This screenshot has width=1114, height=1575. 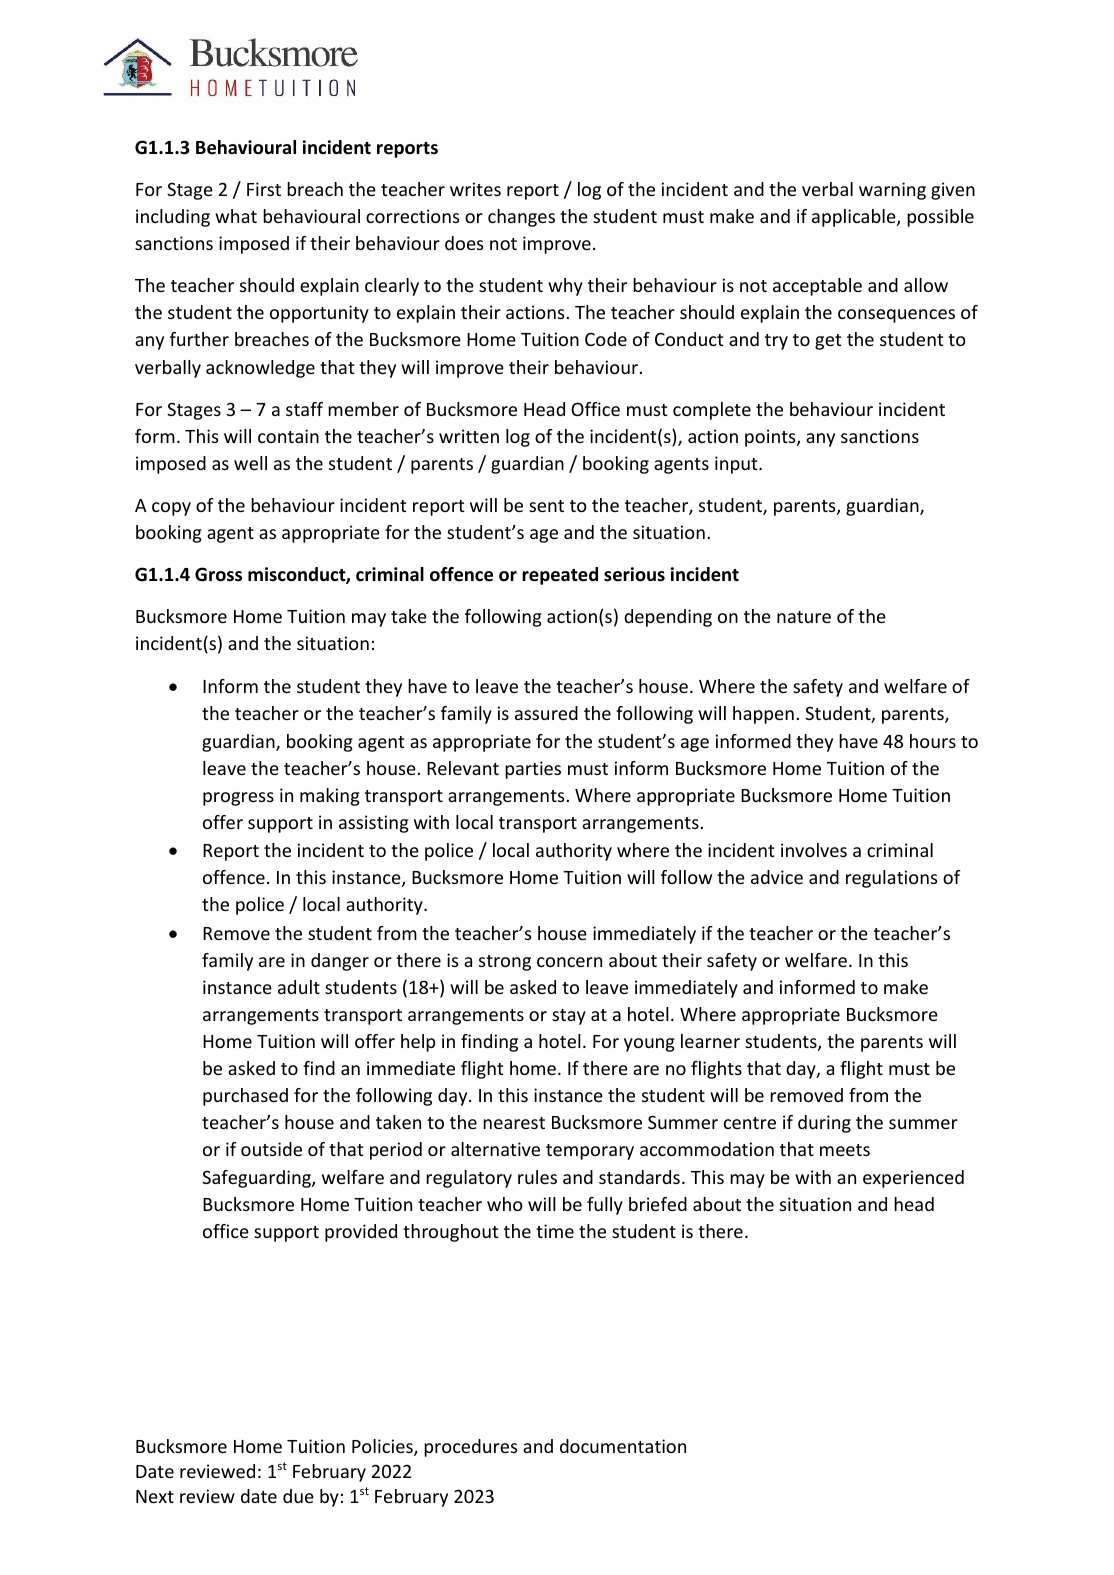 I want to click on involves, so click(x=814, y=850).
